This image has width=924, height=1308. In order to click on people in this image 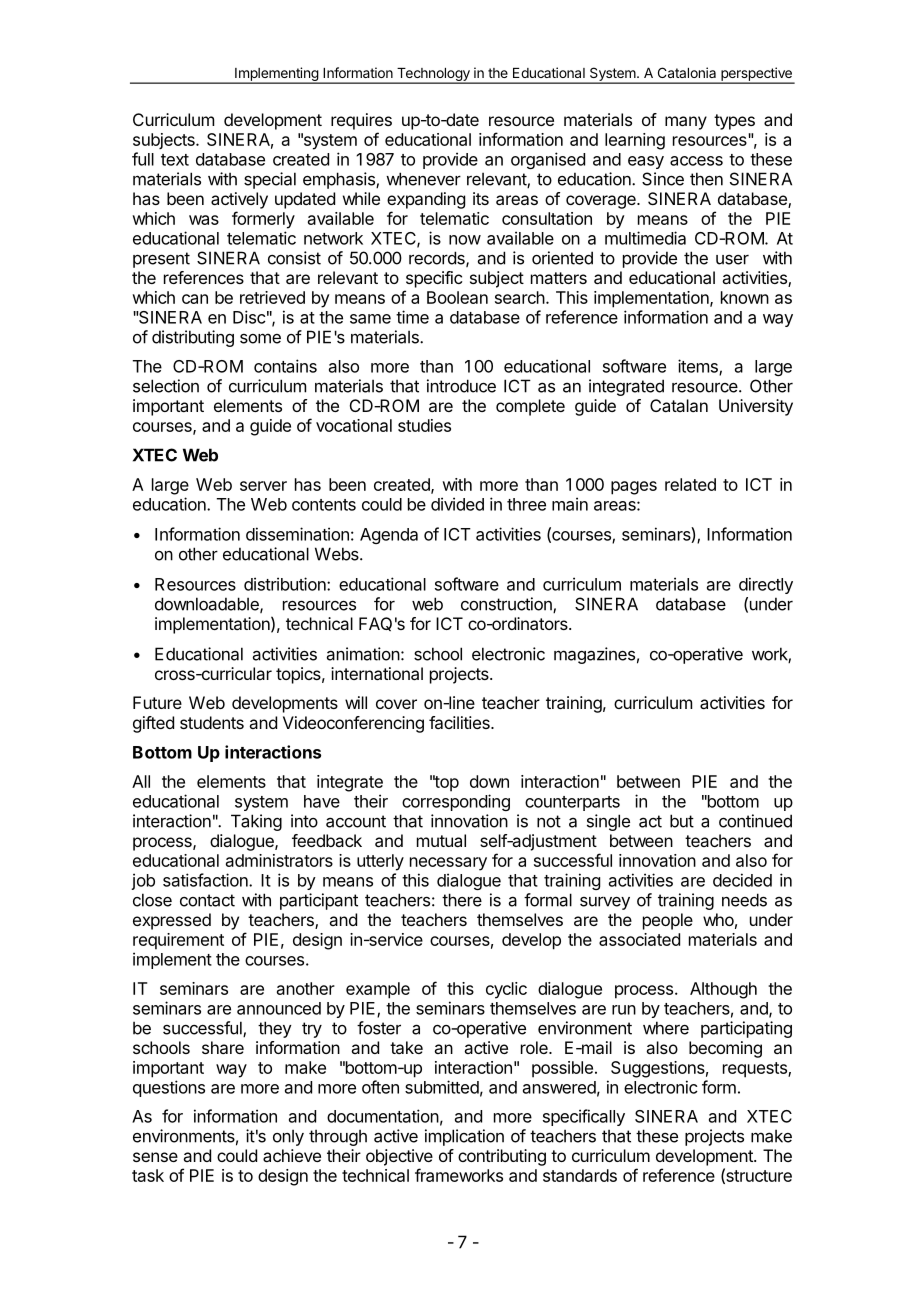, I will do `click(668, 921)`.
